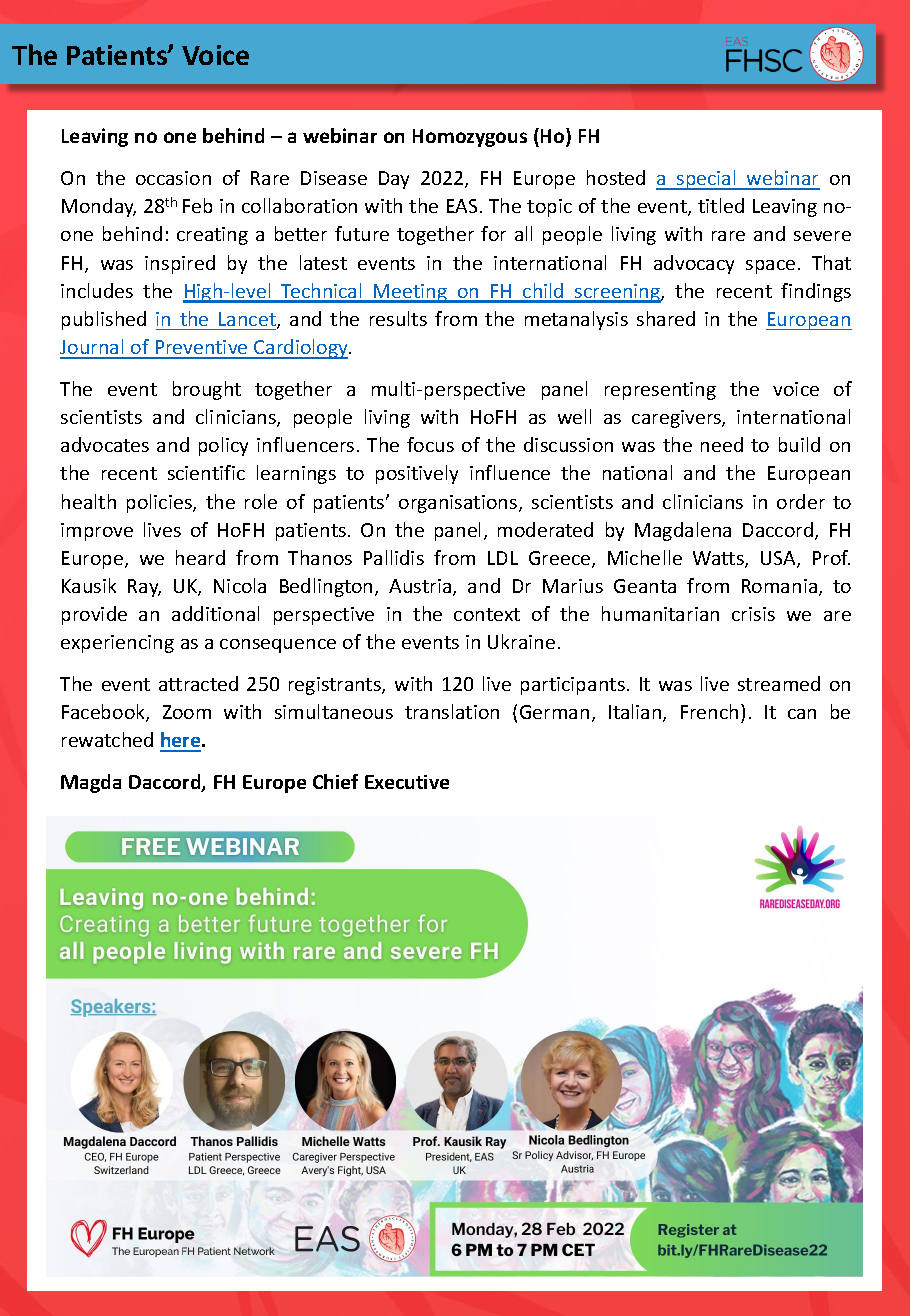  What do you see at coordinates (173, 178) in the document?
I see `occasion` at bounding box center [173, 178].
